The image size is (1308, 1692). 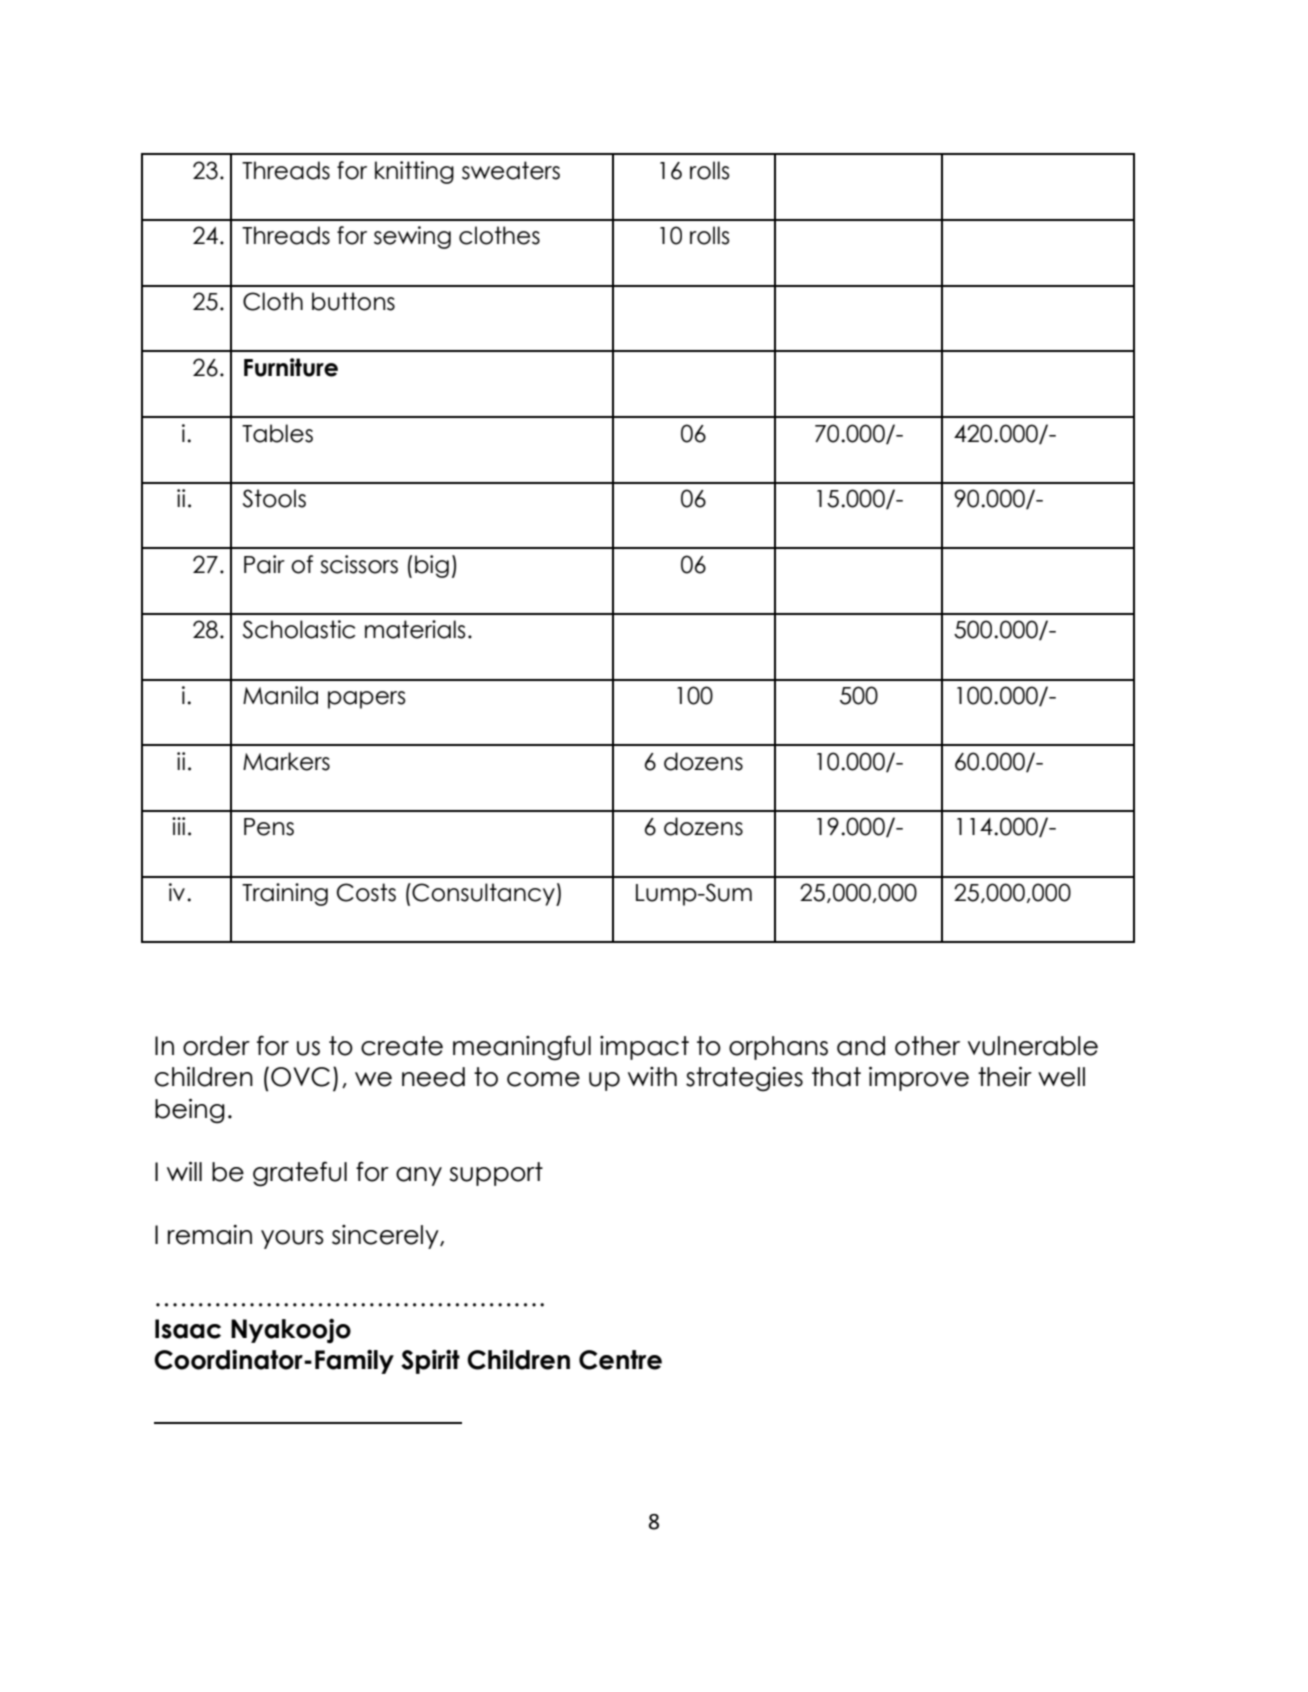 What do you see at coordinates (300, 1077) in the image?
I see `OVC` at bounding box center [300, 1077].
